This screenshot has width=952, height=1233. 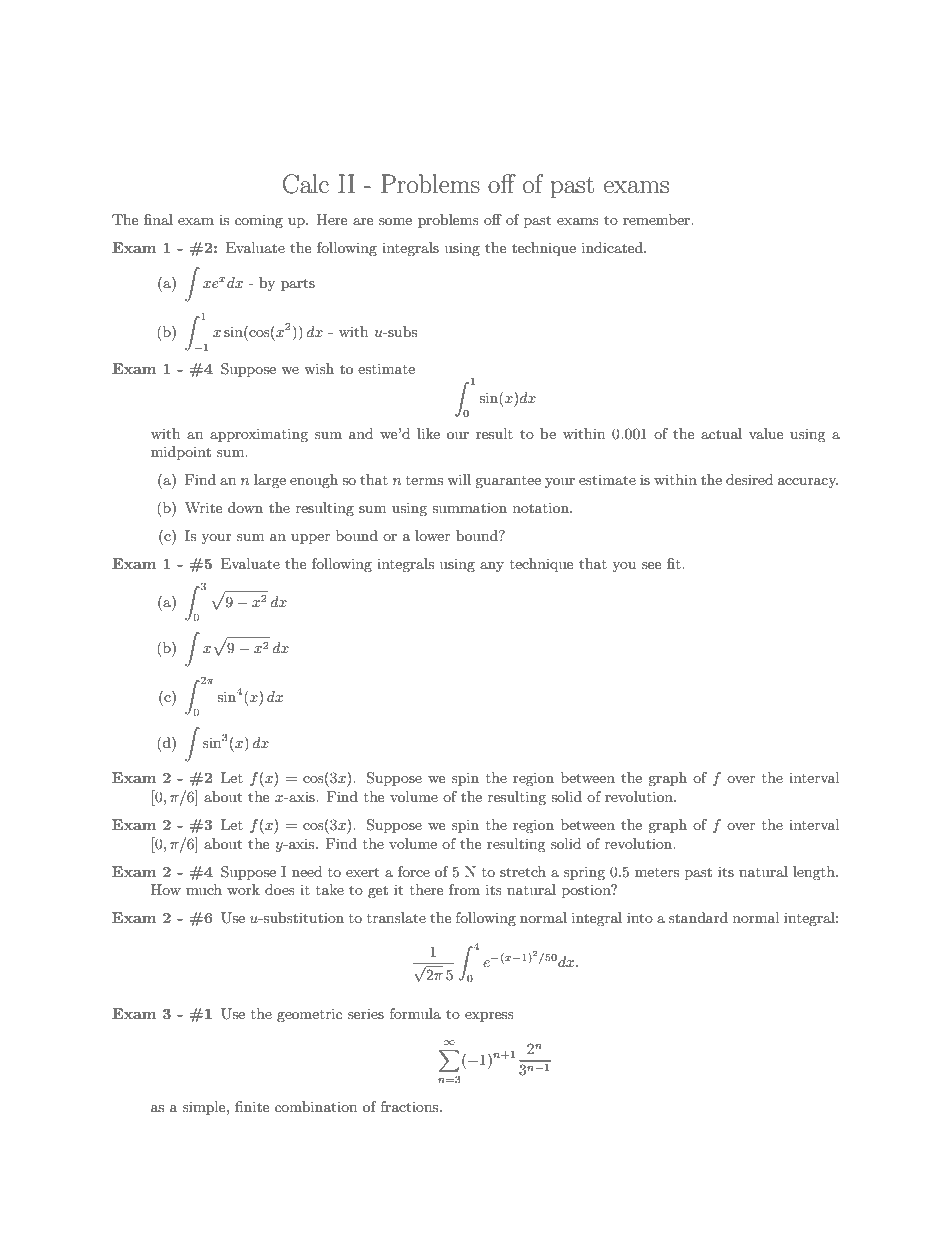 What do you see at coordinates (310, 539) in the screenshot?
I see `upper` at bounding box center [310, 539].
